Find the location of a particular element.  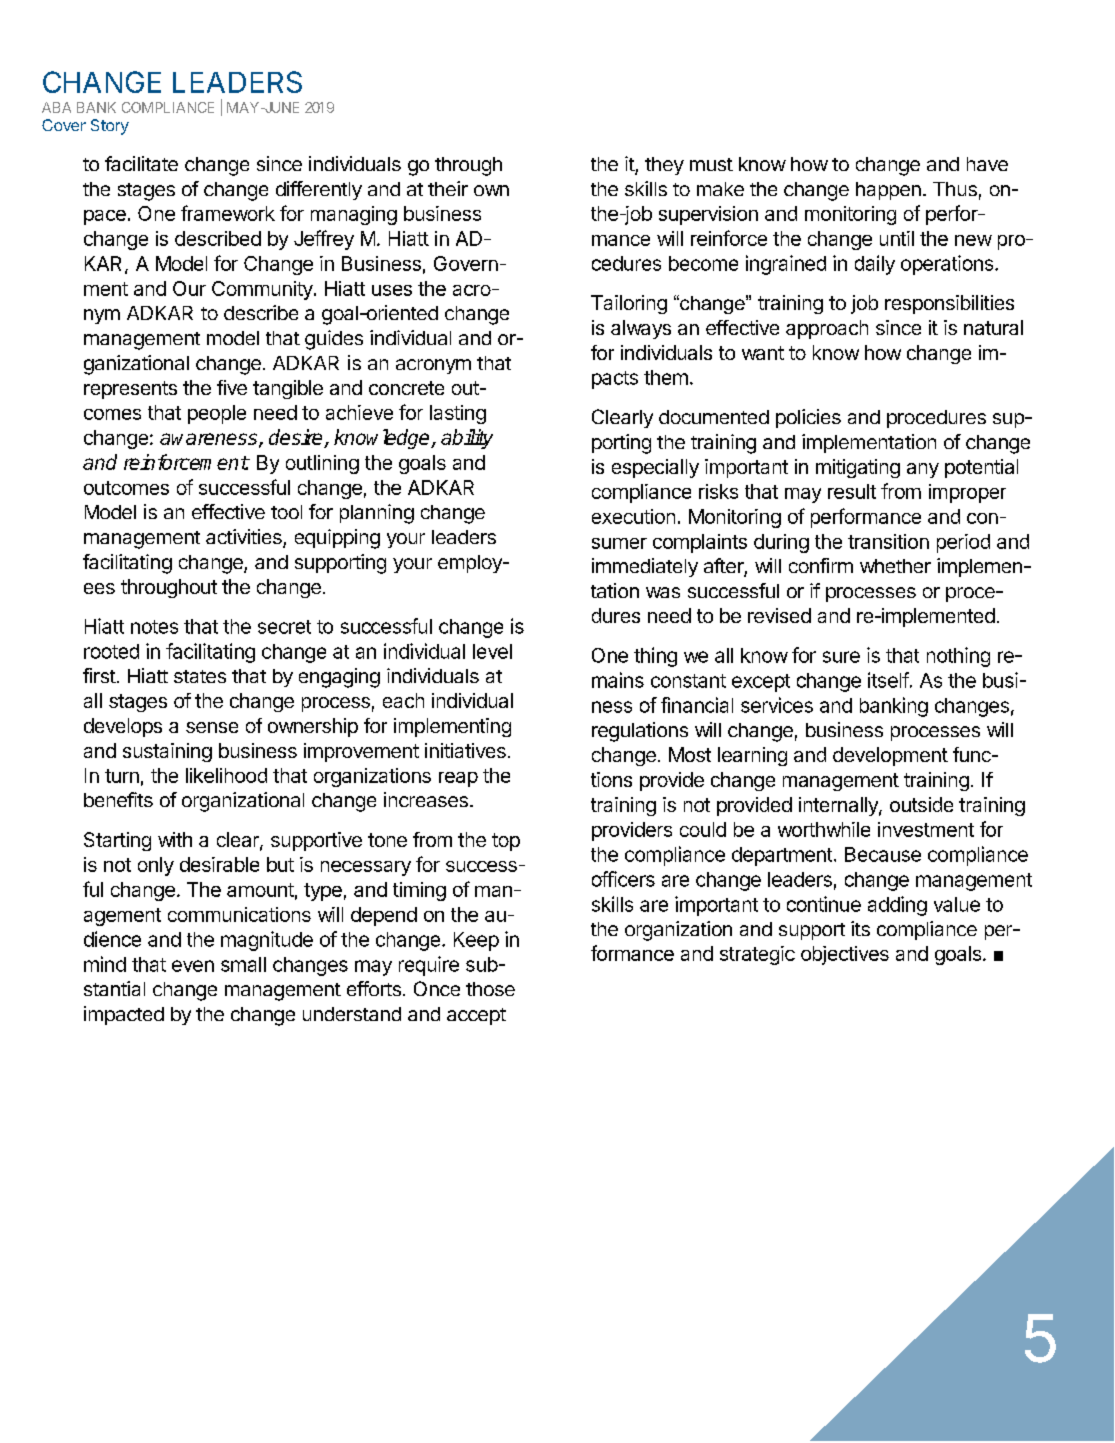

Story is located at coordinates (110, 127).
